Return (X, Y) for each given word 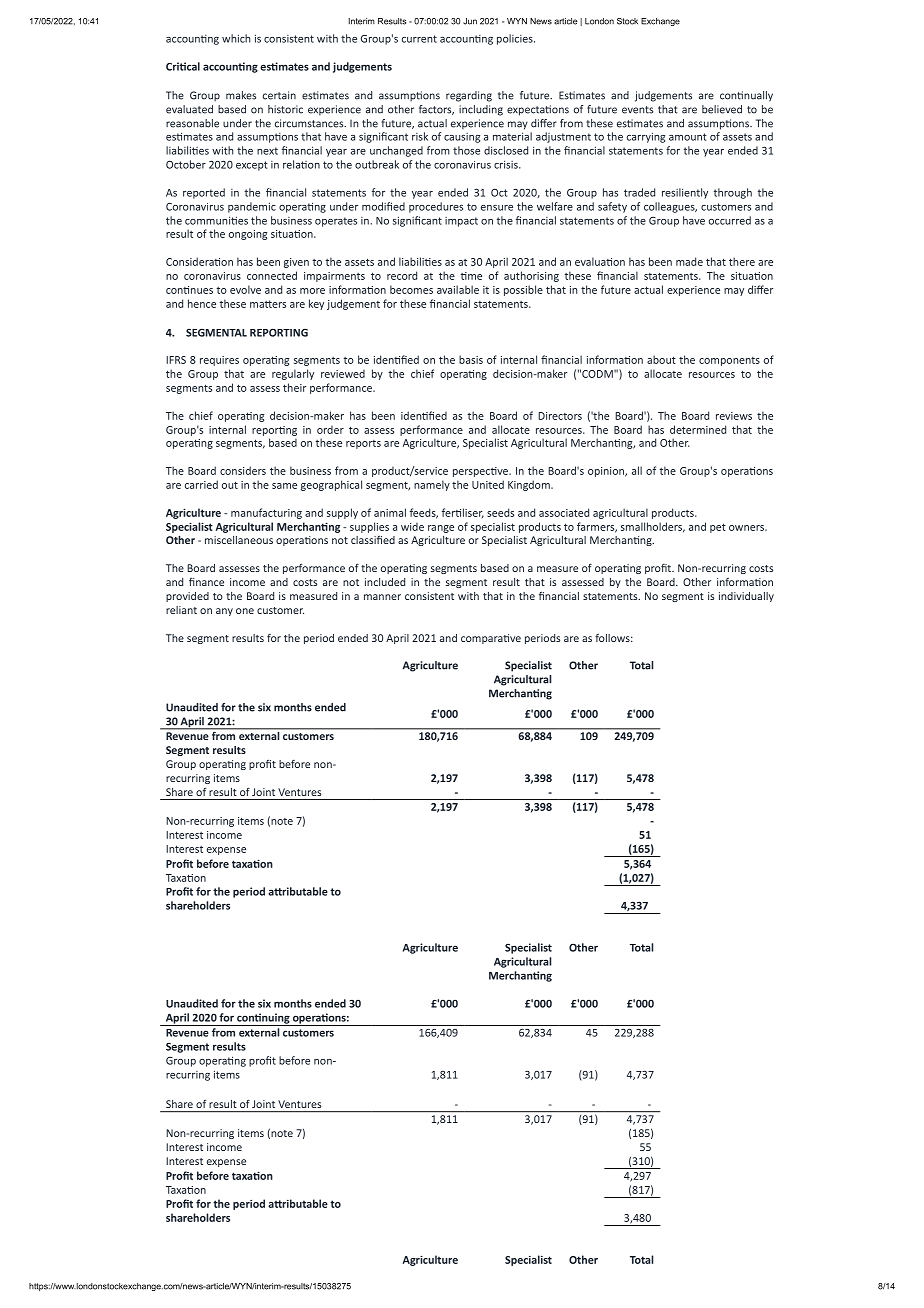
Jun (470, 21)
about (661, 359)
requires (219, 361)
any (224, 612)
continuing (263, 1019)
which (236, 38)
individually (746, 597)
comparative (491, 639)
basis (471, 359)
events (637, 110)
